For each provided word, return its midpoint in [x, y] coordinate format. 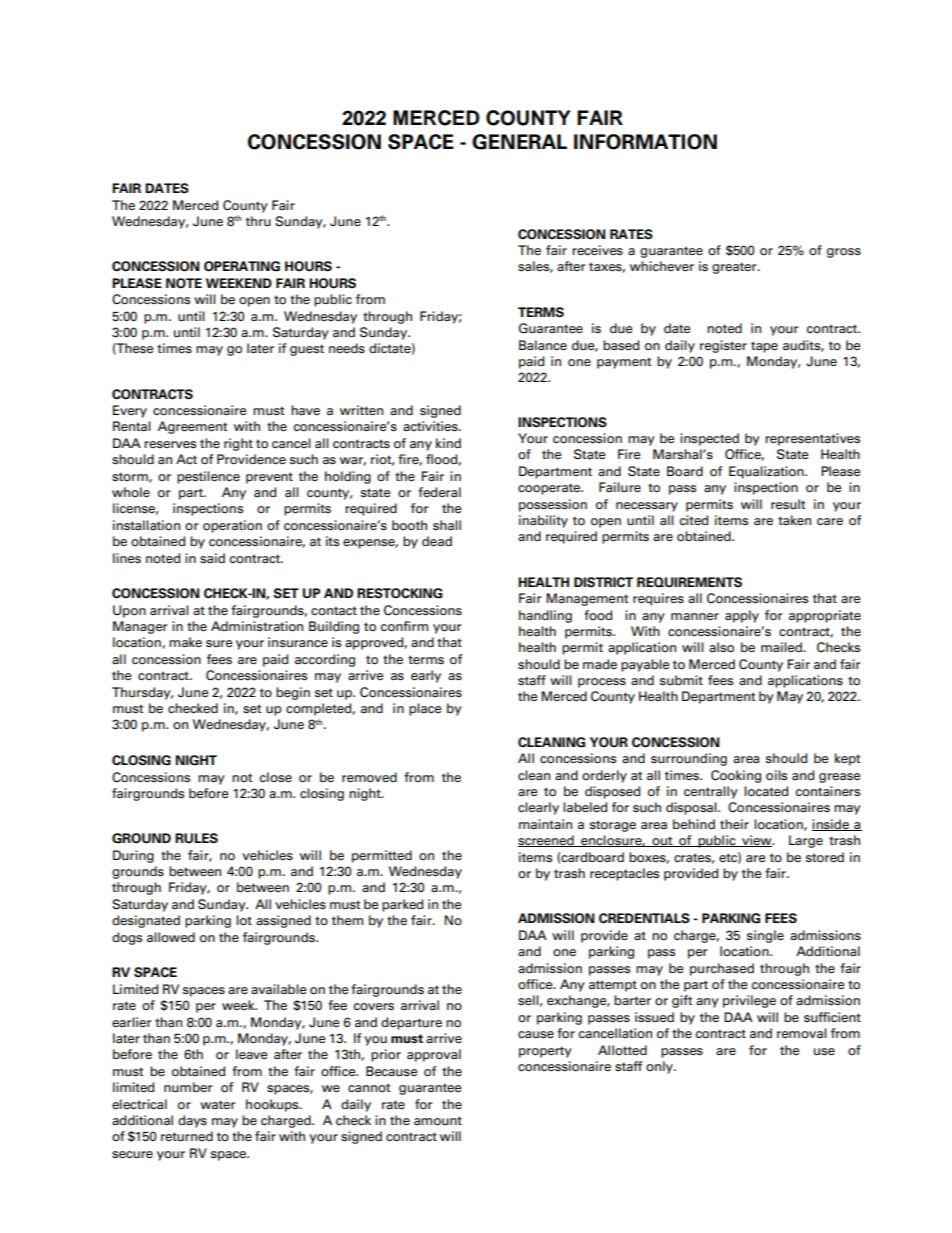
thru [258, 221]
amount [438, 1121]
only [660, 1067]
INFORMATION [645, 142]
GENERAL [519, 142]
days [192, 1121]
